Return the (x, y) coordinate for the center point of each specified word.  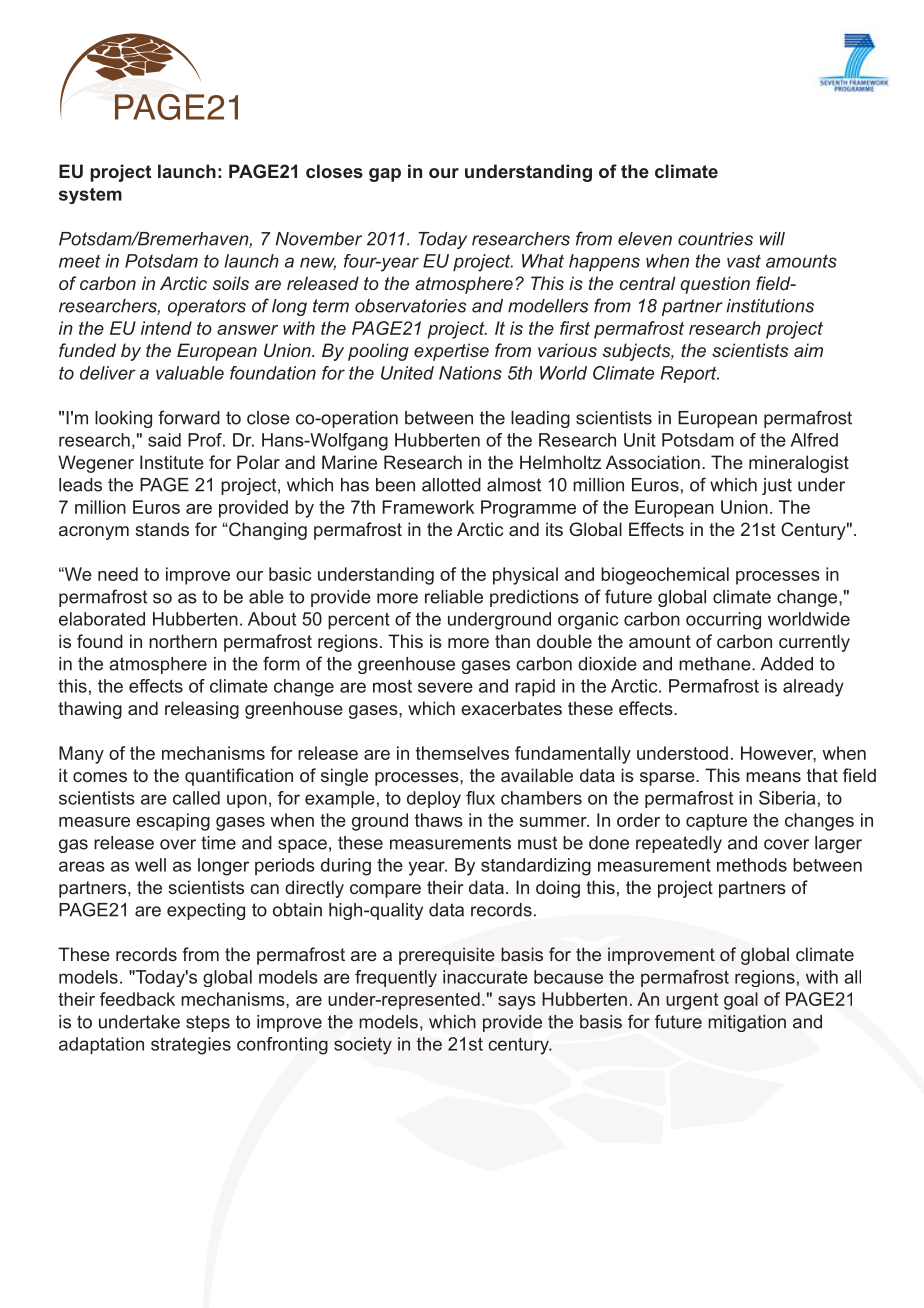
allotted (451, 485)
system (90, 195)
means (773, 777)
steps (208, 1023)
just (777, 486)
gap (385, 175)
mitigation (747, 1023)
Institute (172, 462)
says (517, 1003)
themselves (462, 753)
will (772, 239)
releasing (202, 710)
